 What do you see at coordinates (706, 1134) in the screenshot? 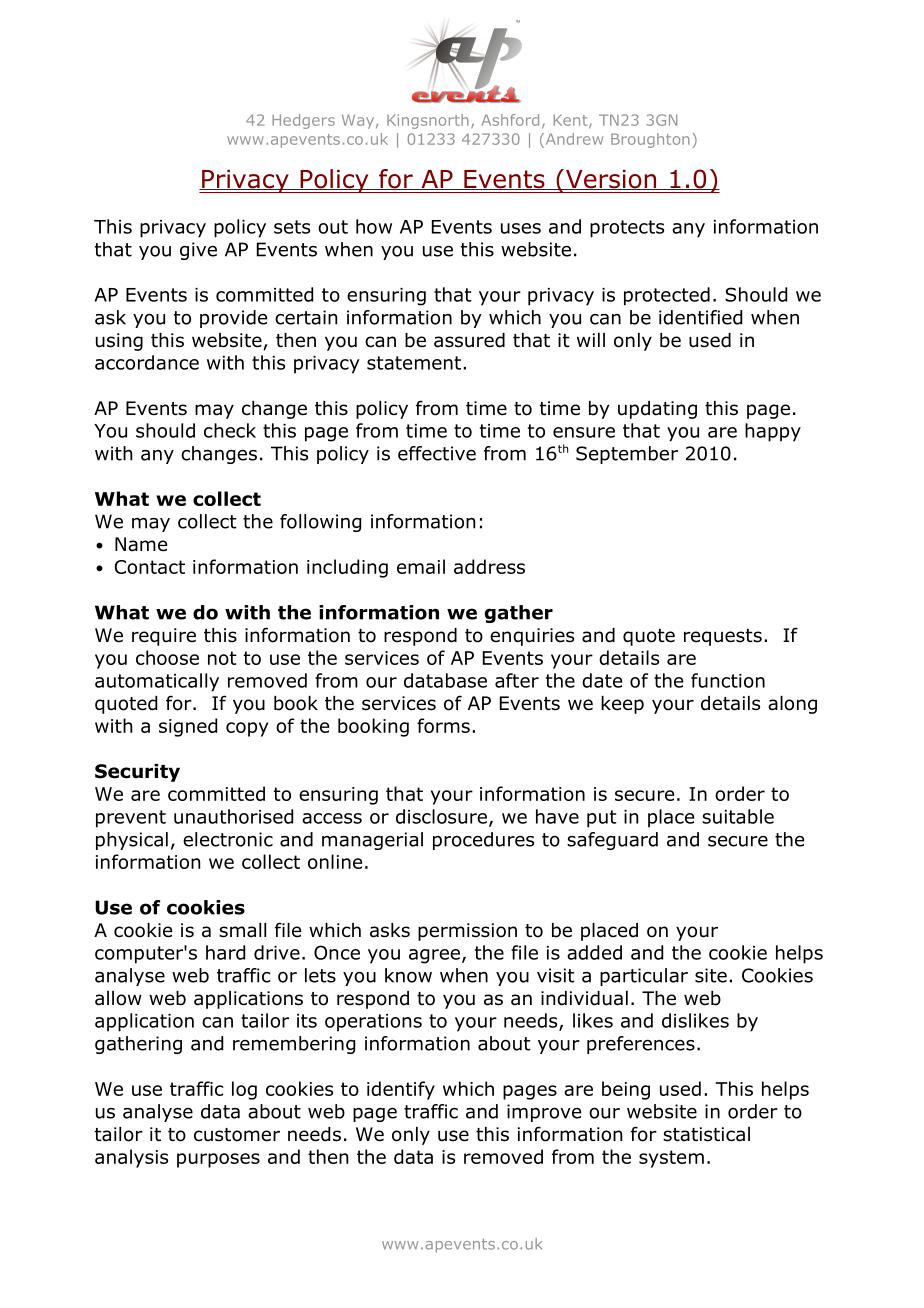
I see `statistical` at bounding box center [706, 1134].
